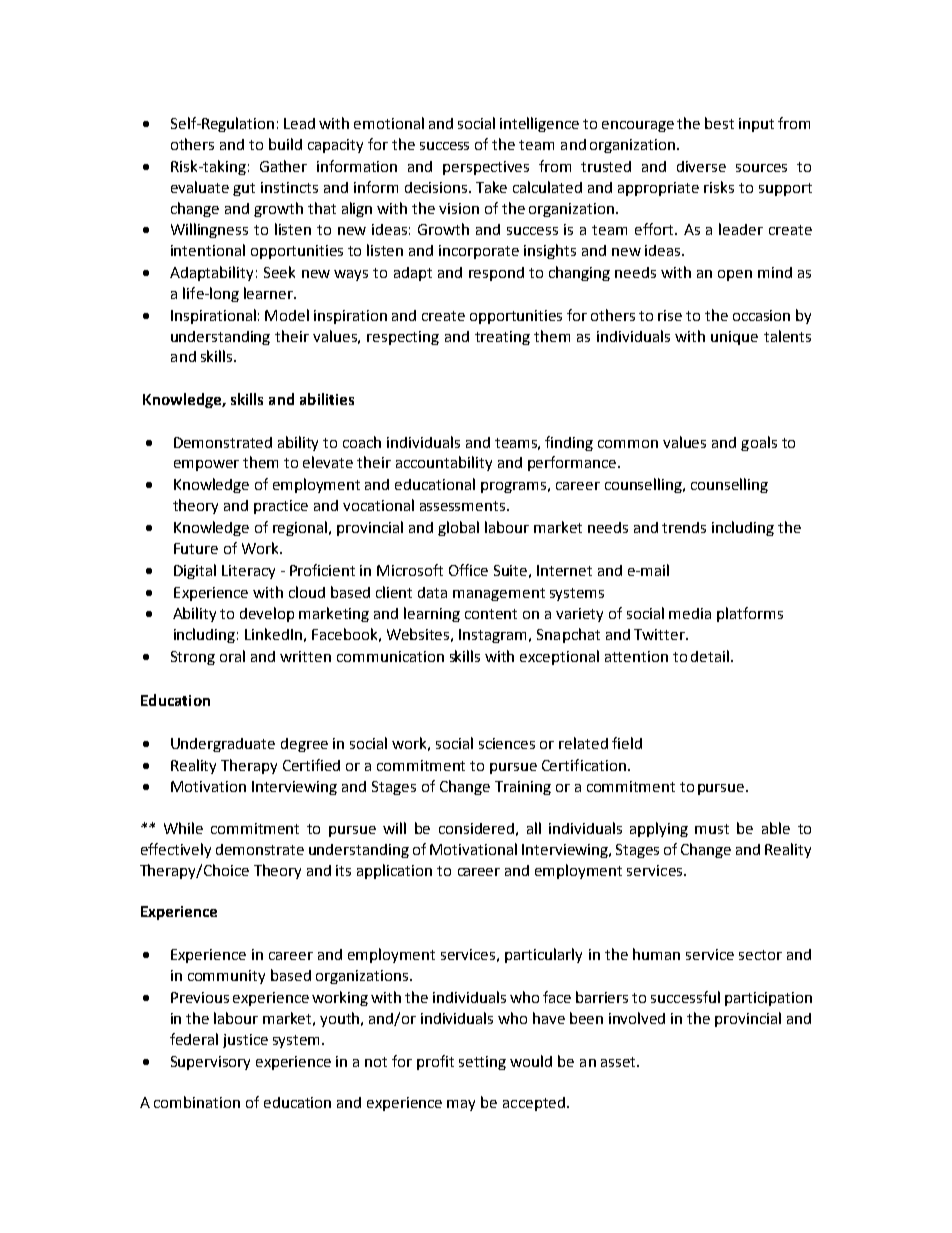 This screenshot has width=952, height=1233. Describe the element at coordinates (701, 166) in the screenshot. I see `diverse` at that location.
